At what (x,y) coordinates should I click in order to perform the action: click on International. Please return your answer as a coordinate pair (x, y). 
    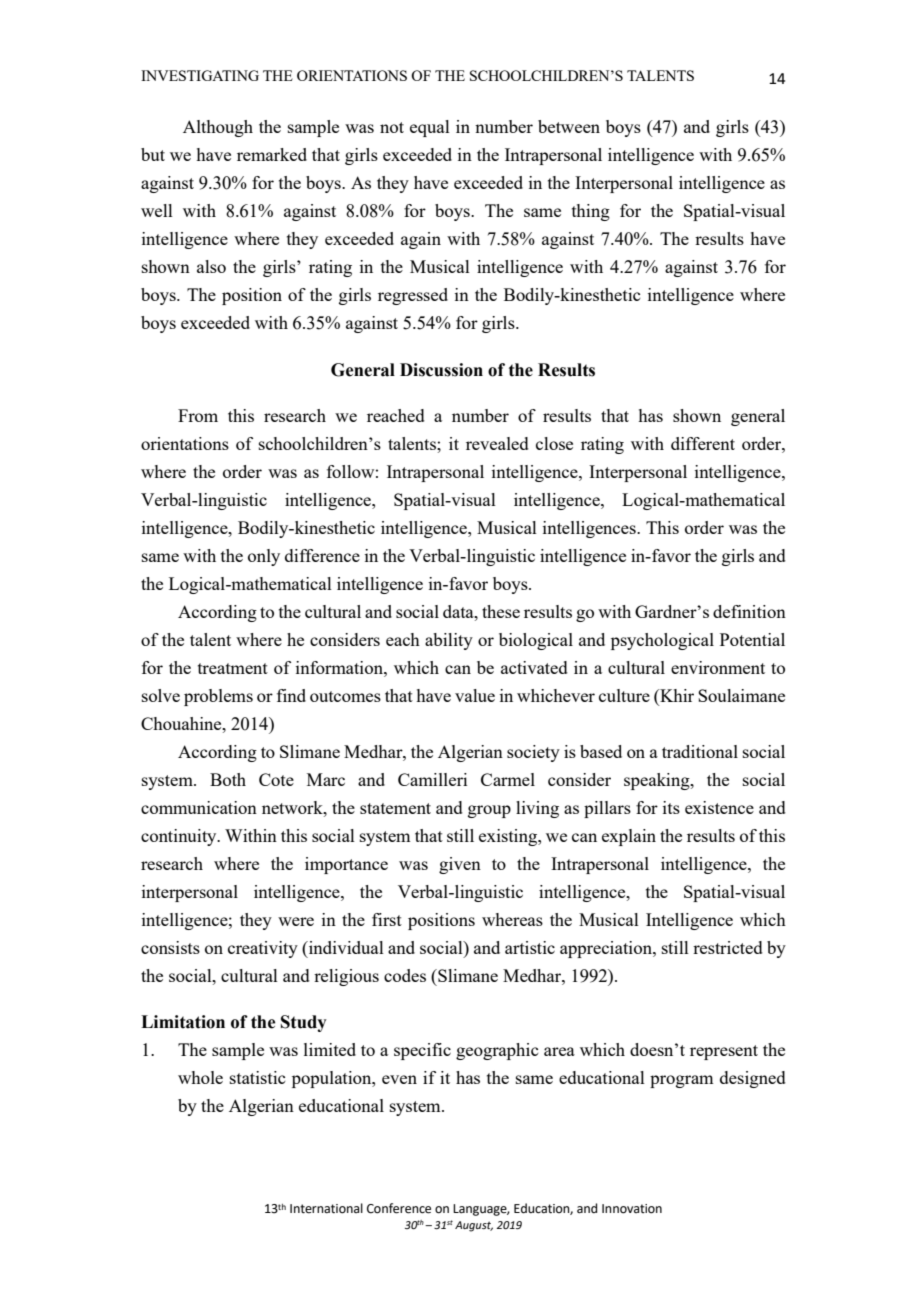
    Looking at the image, I should click on (326, 1208).
